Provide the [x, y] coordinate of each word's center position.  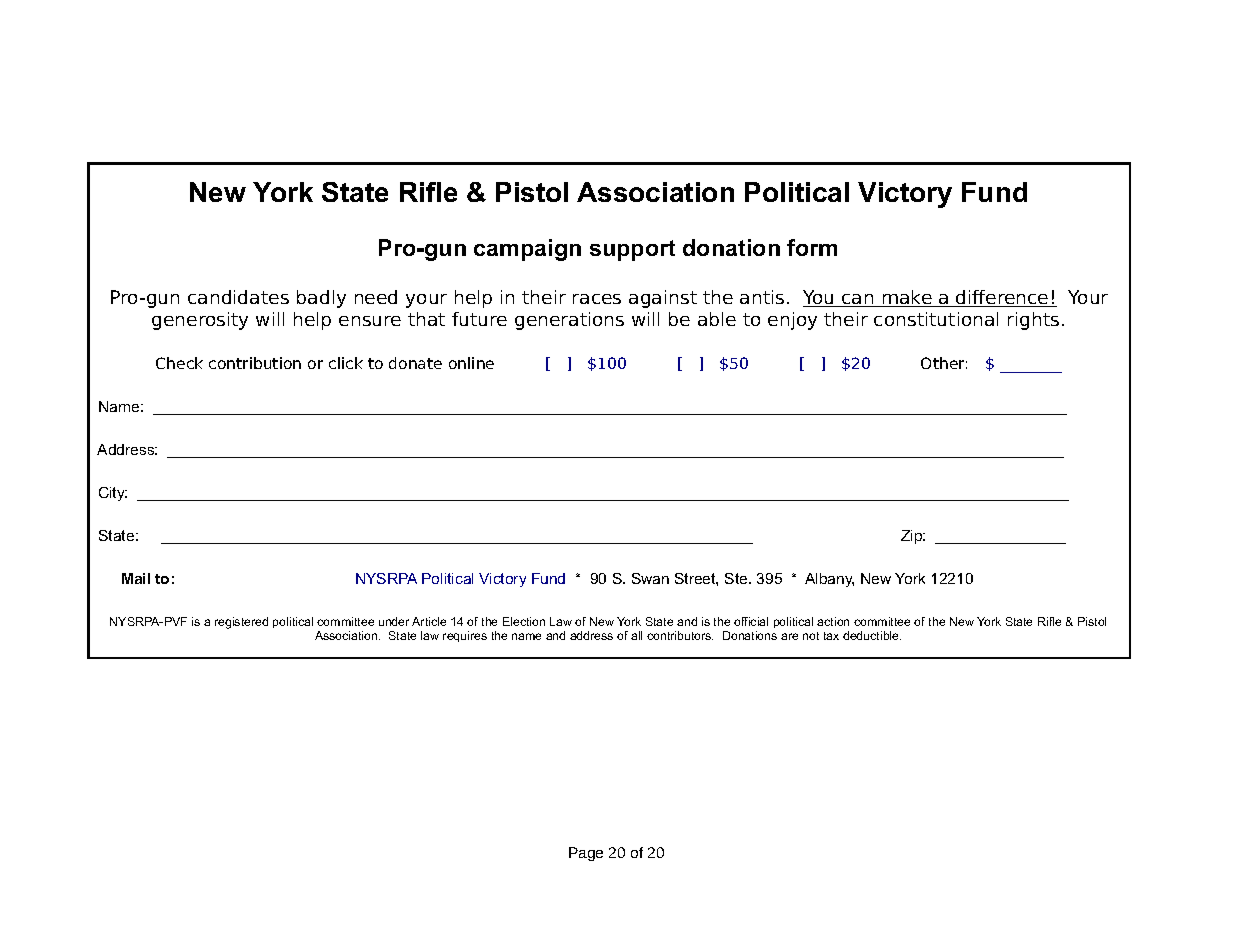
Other [944, 363]
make [907, 298]
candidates [238, 297]
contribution [255, 363]
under [394, 621]
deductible [872, 635]
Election [524, 621]
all [636, 635]
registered [241, 623]
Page [586, 854]
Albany [829, 580]
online [471, 363]
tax [831, 636]
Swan [650, 578]
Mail [136, 578]
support [632, 250]
